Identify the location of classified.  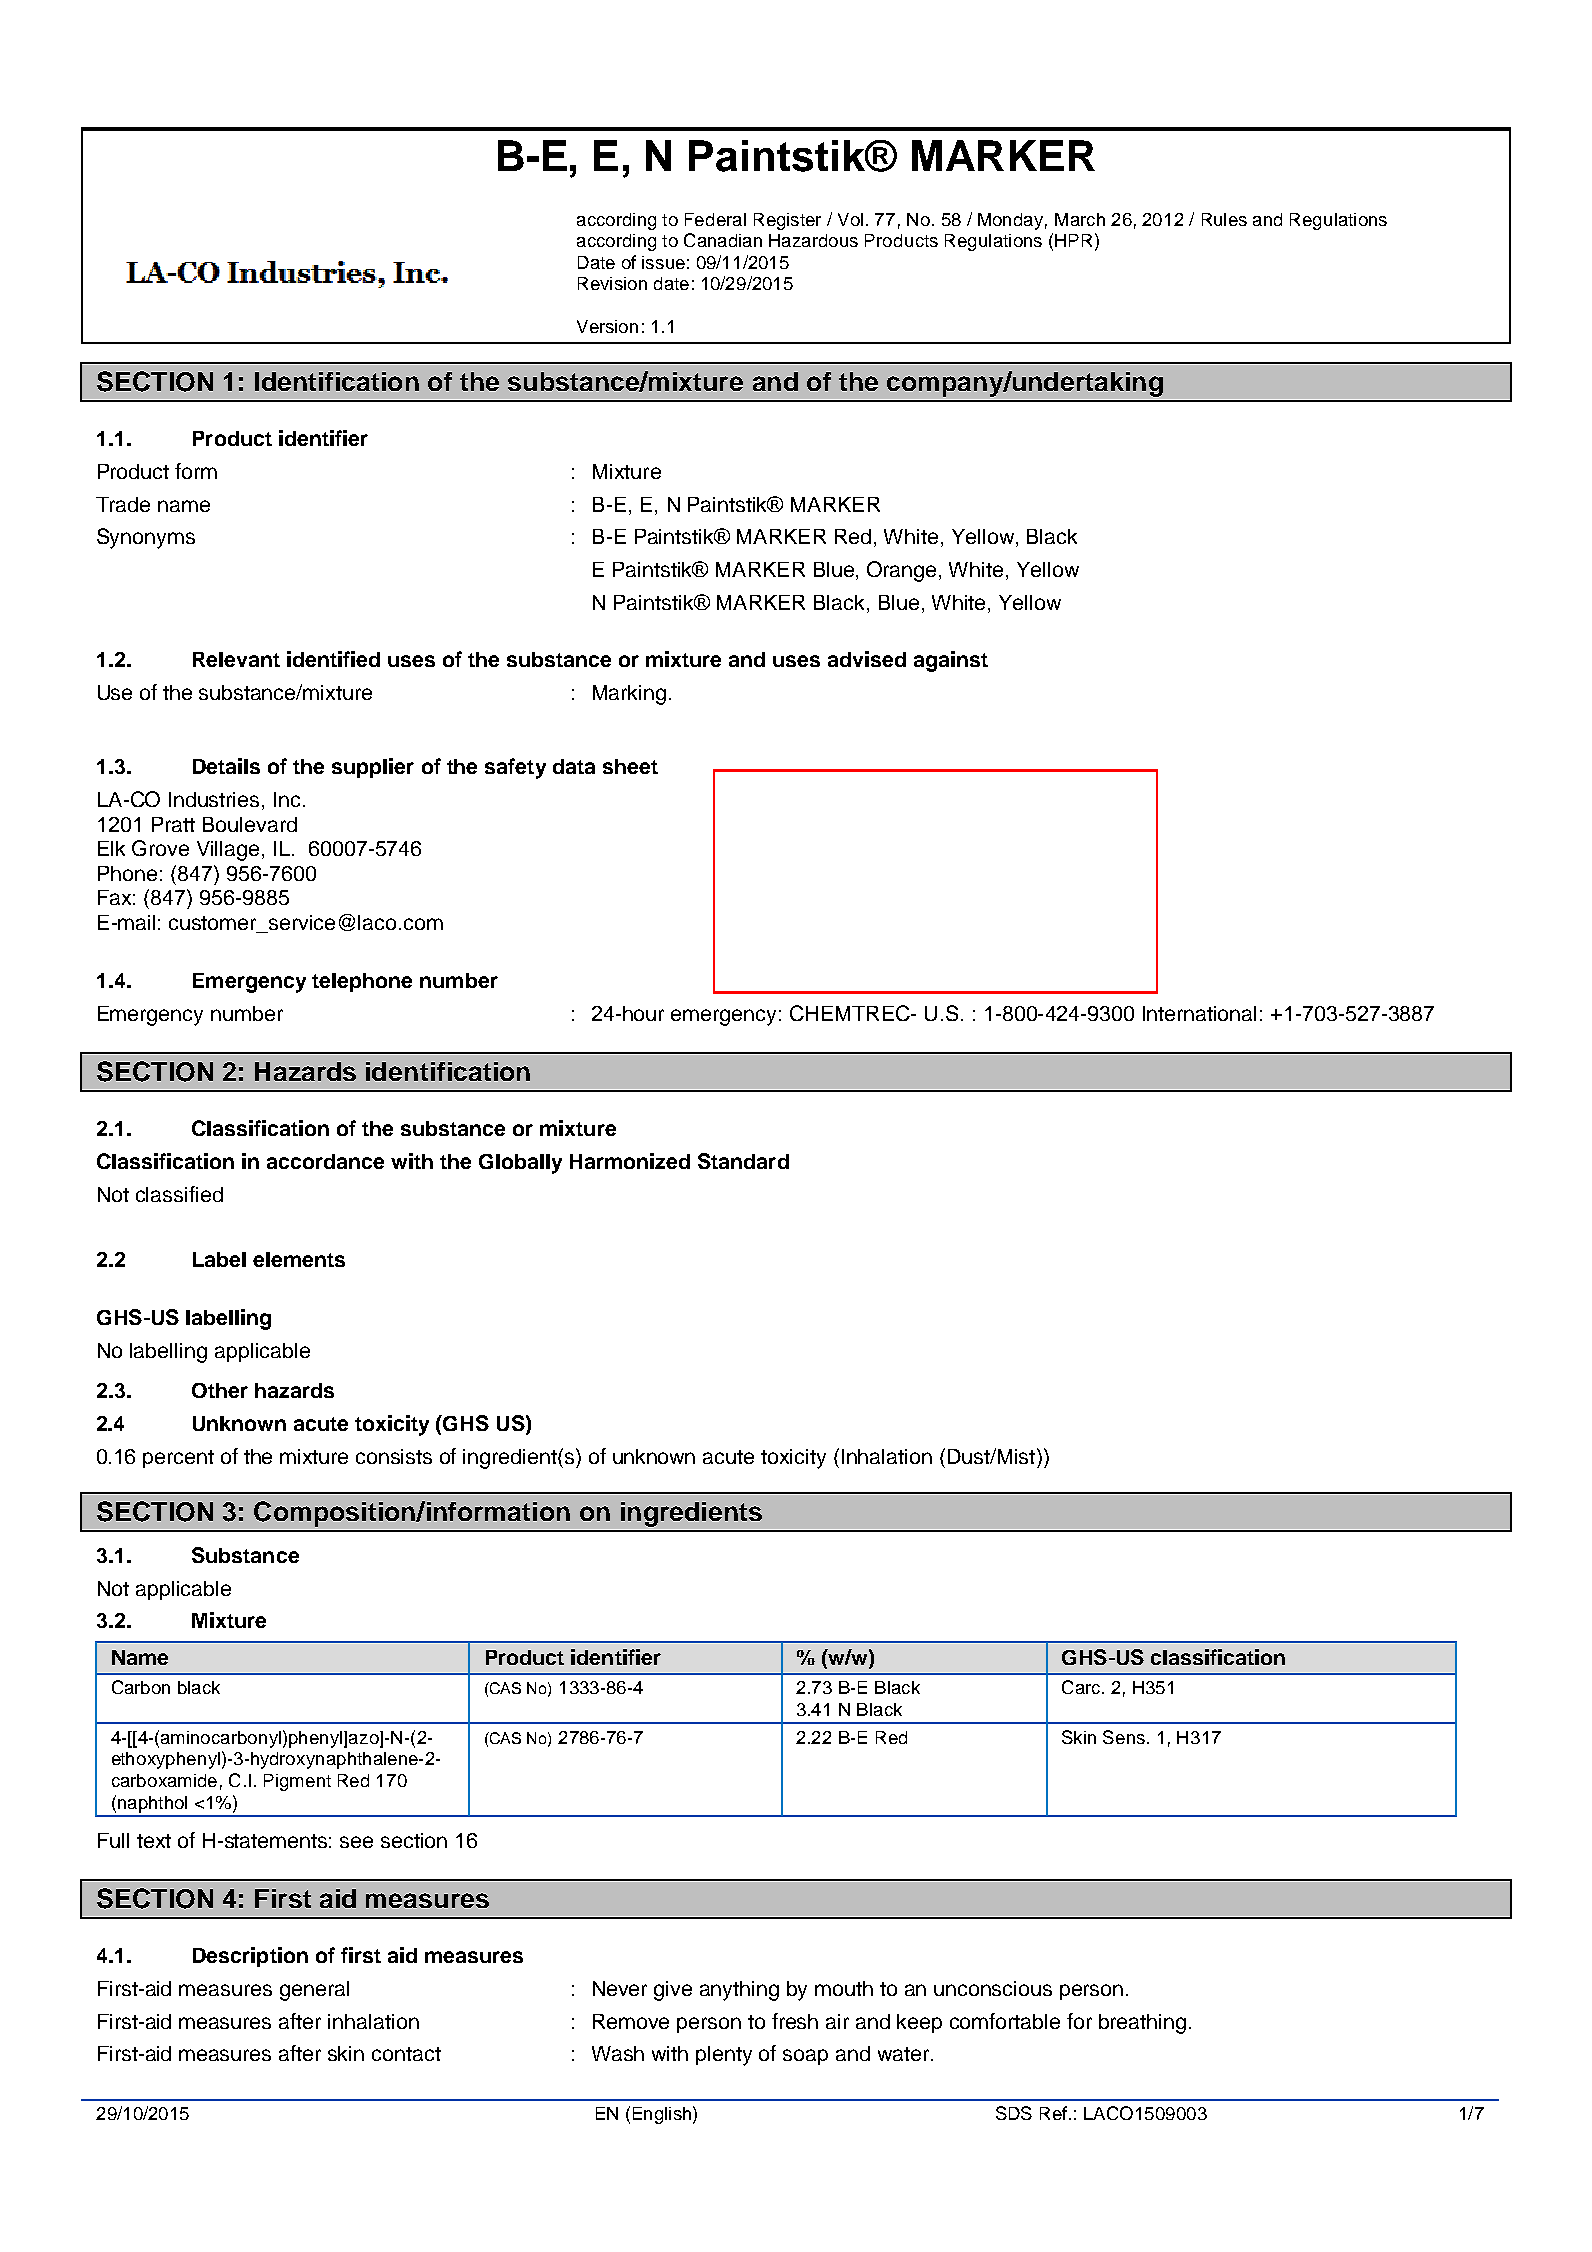
(179, 1194).
